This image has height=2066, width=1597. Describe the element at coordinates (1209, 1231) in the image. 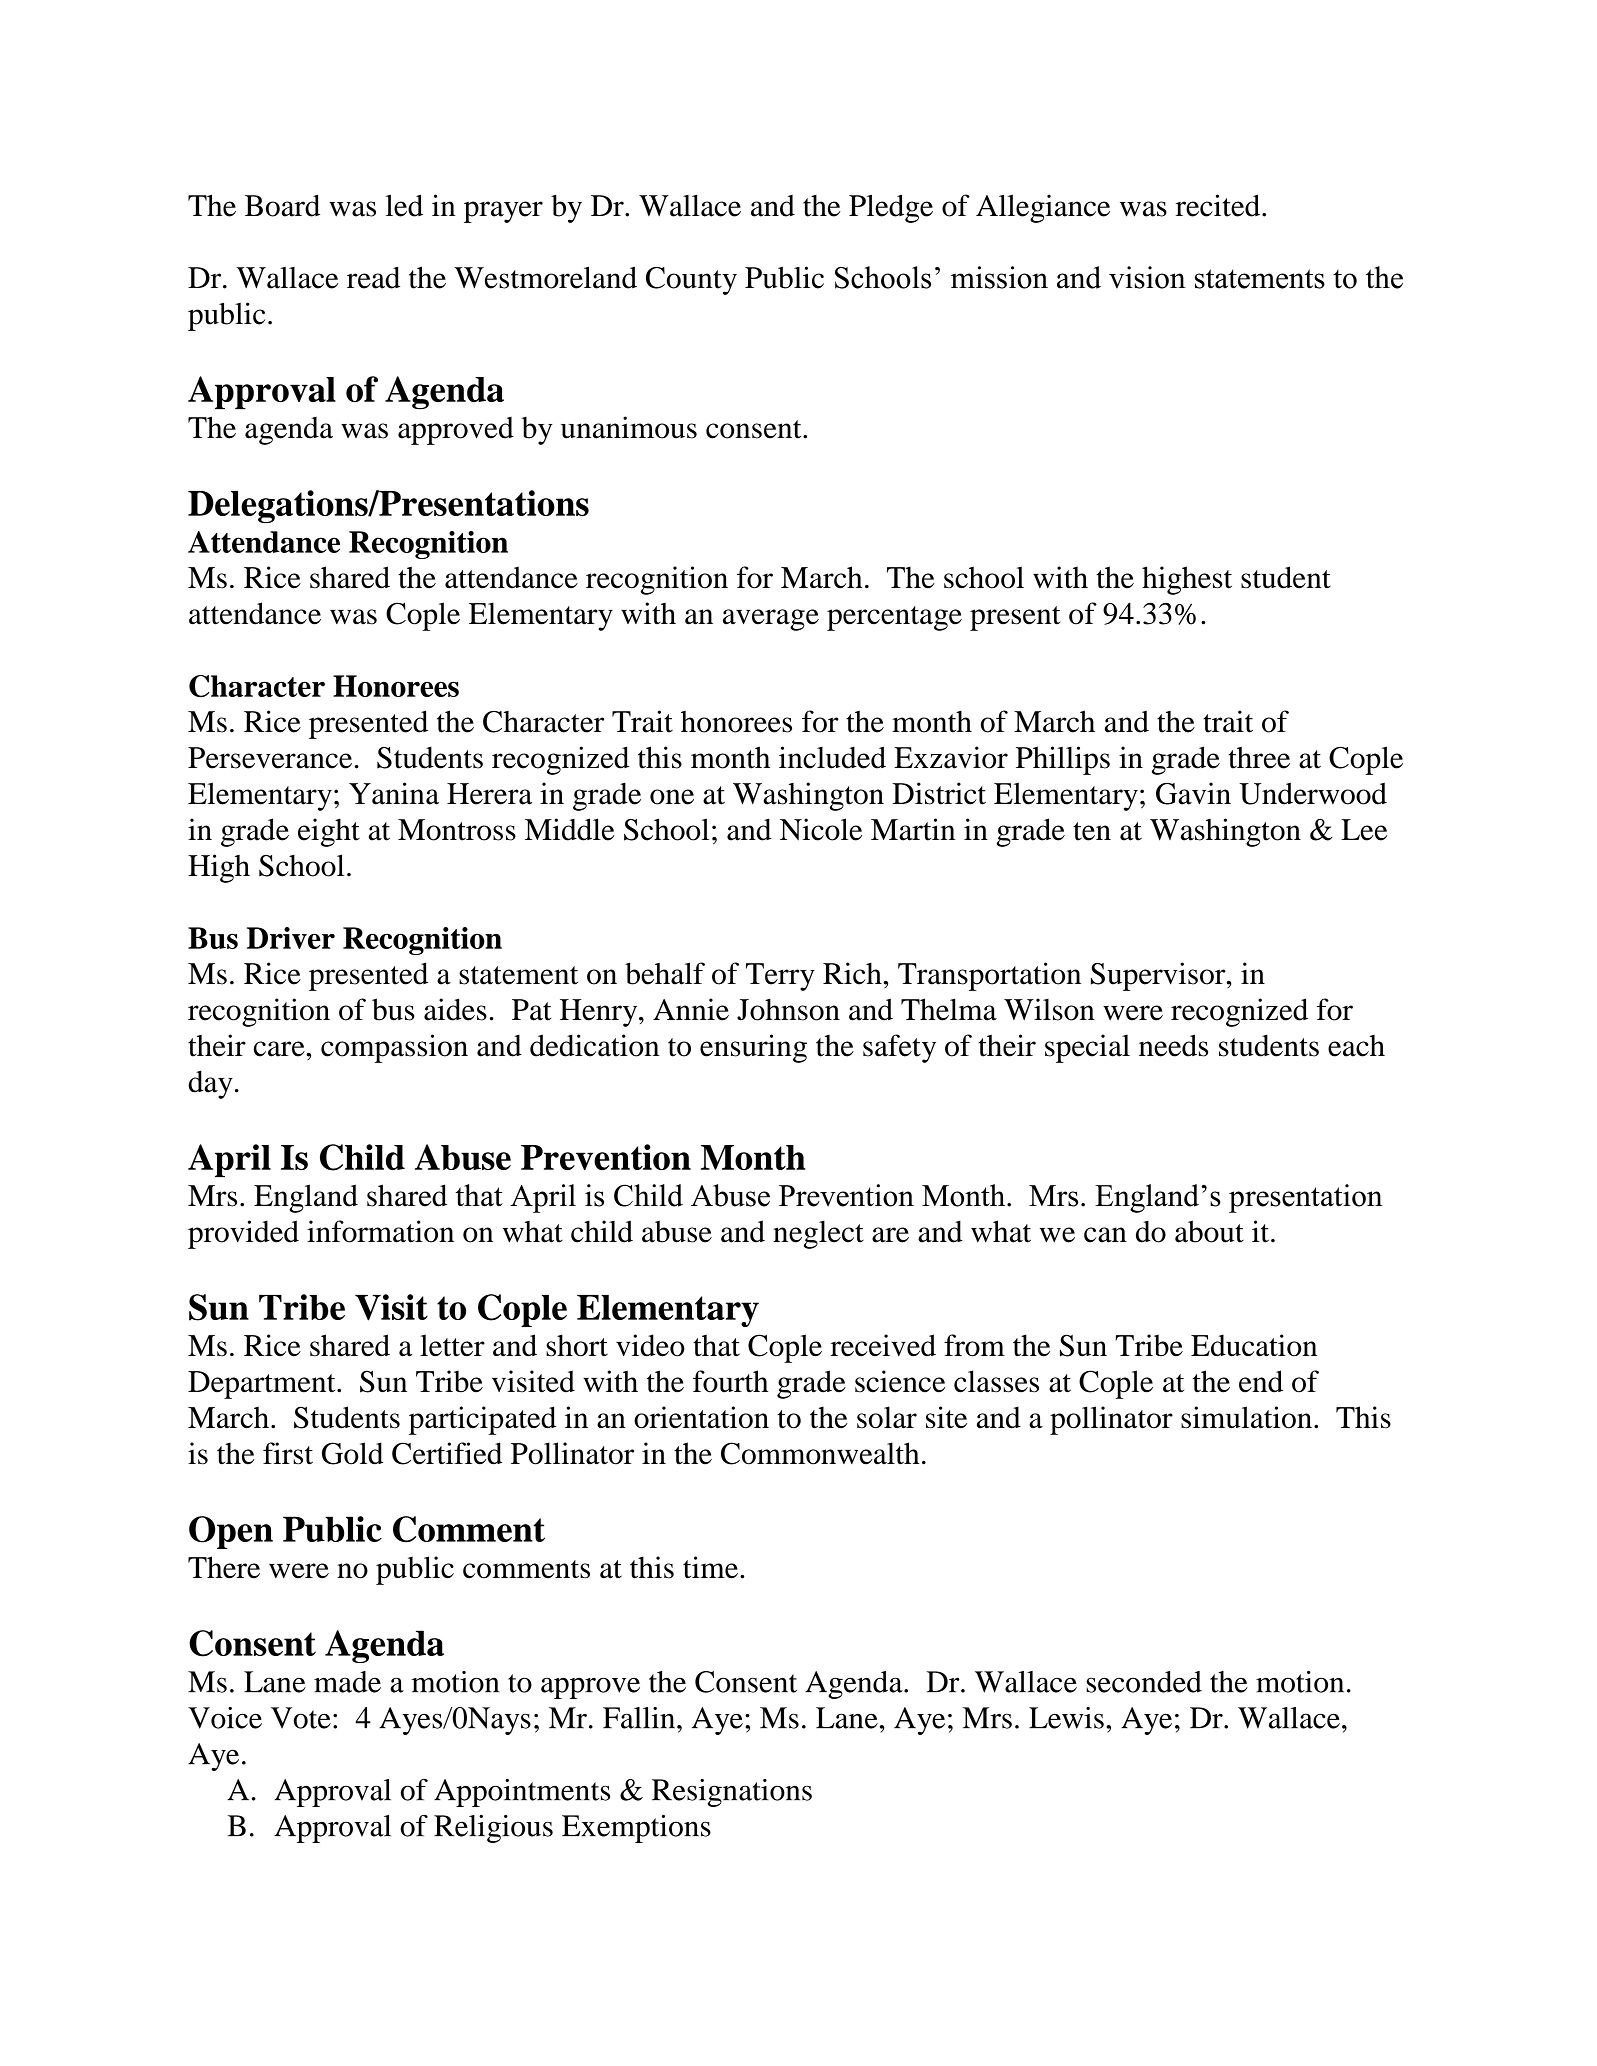

I see `about` at that location.
